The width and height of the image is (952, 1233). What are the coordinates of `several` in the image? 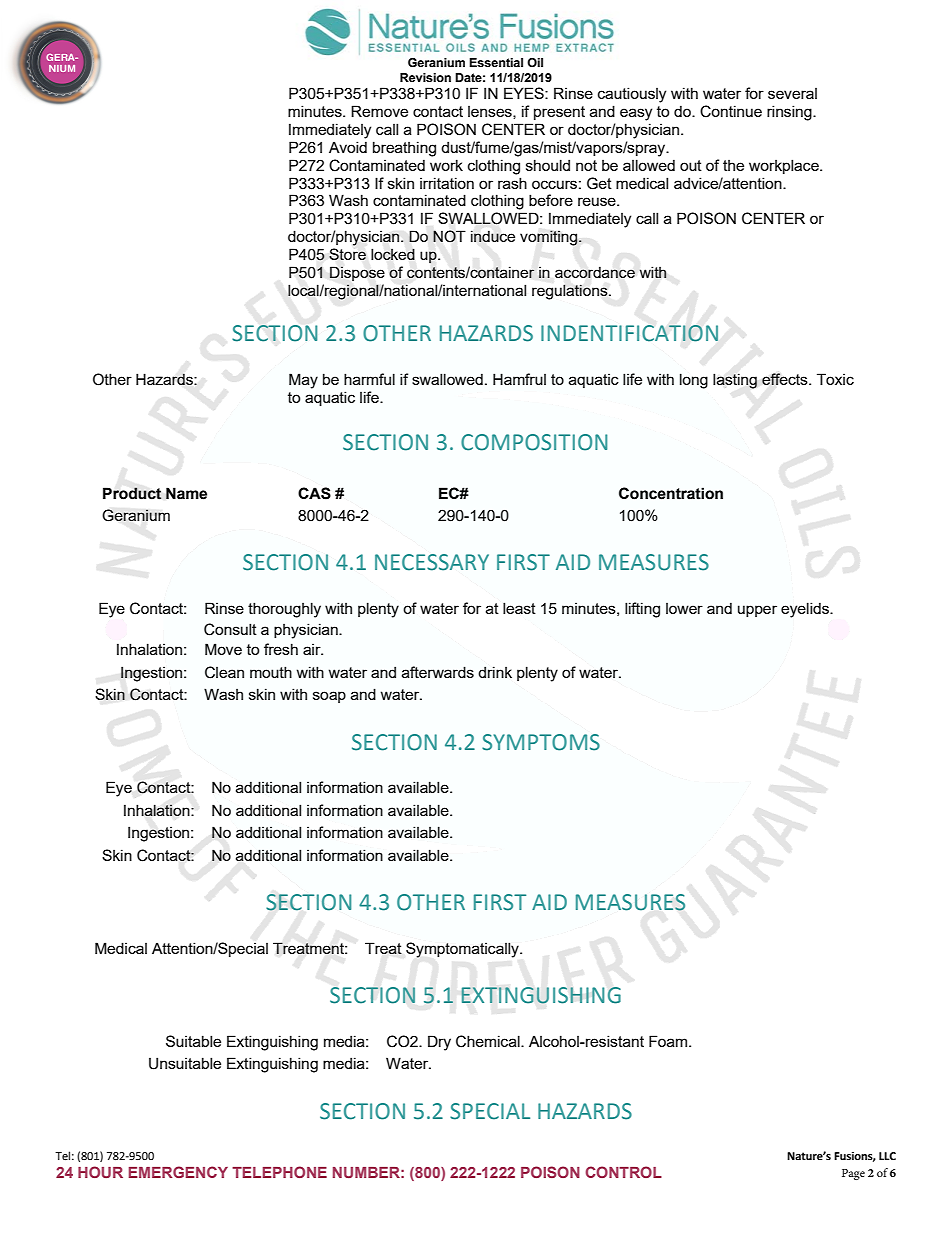 It's located at (792, 93).
